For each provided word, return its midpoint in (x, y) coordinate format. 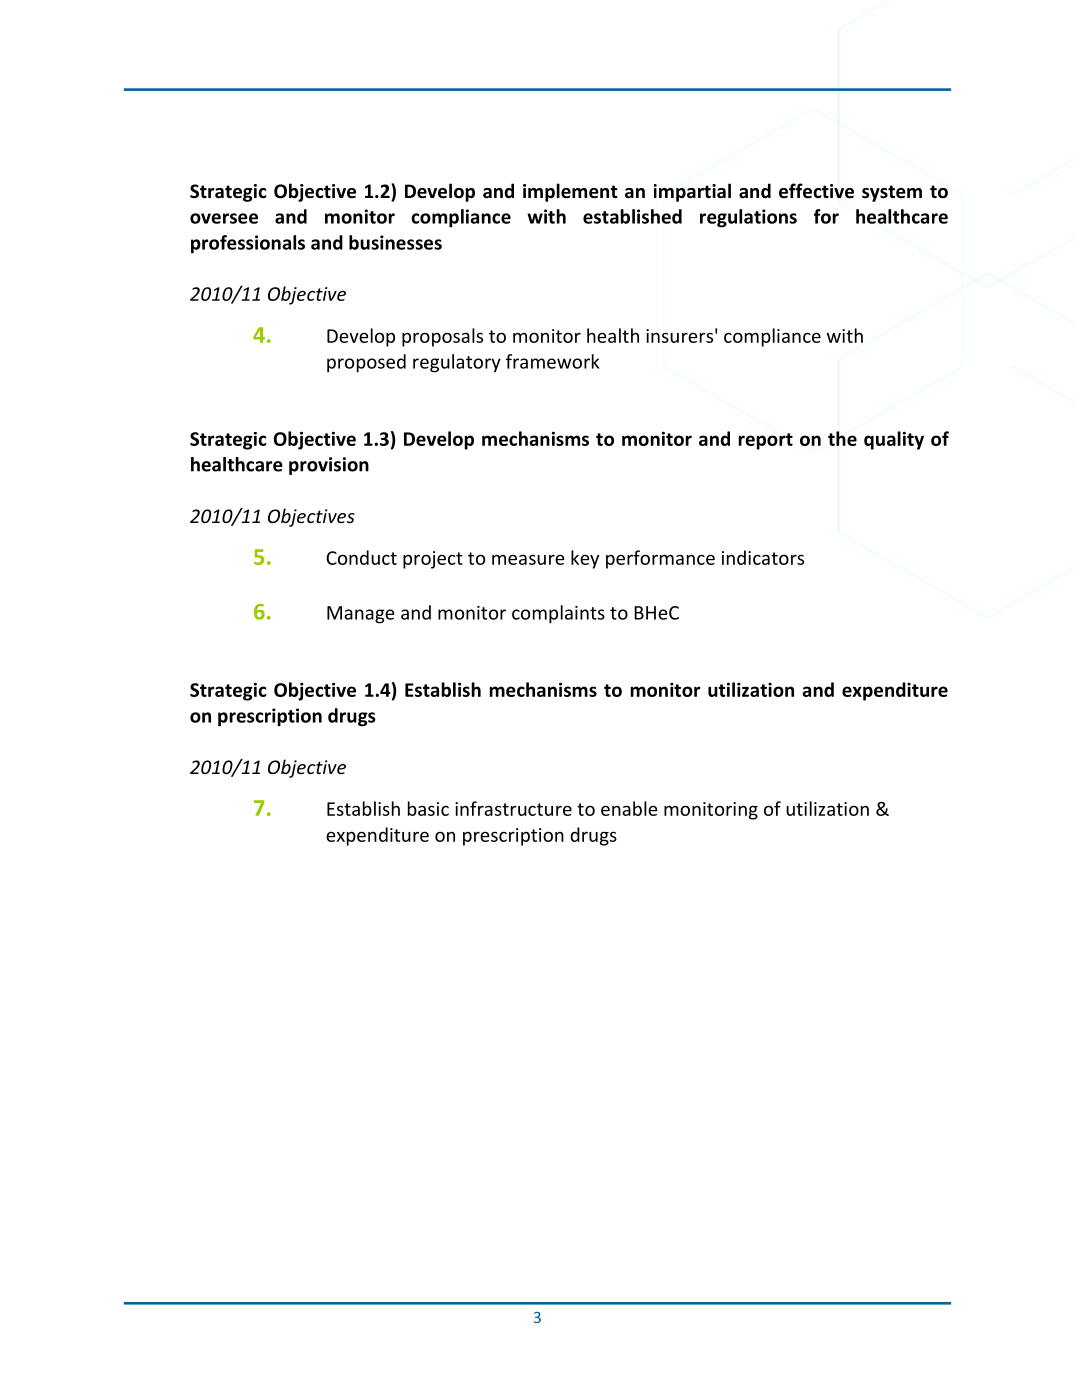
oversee (224, 218)
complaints (558, 614)
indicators (763, 557)
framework (553, 361)
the (842, 438)
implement (570, 192)
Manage (360, 615)
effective (816, 191)
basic (428, 808)
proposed (366, 363)
